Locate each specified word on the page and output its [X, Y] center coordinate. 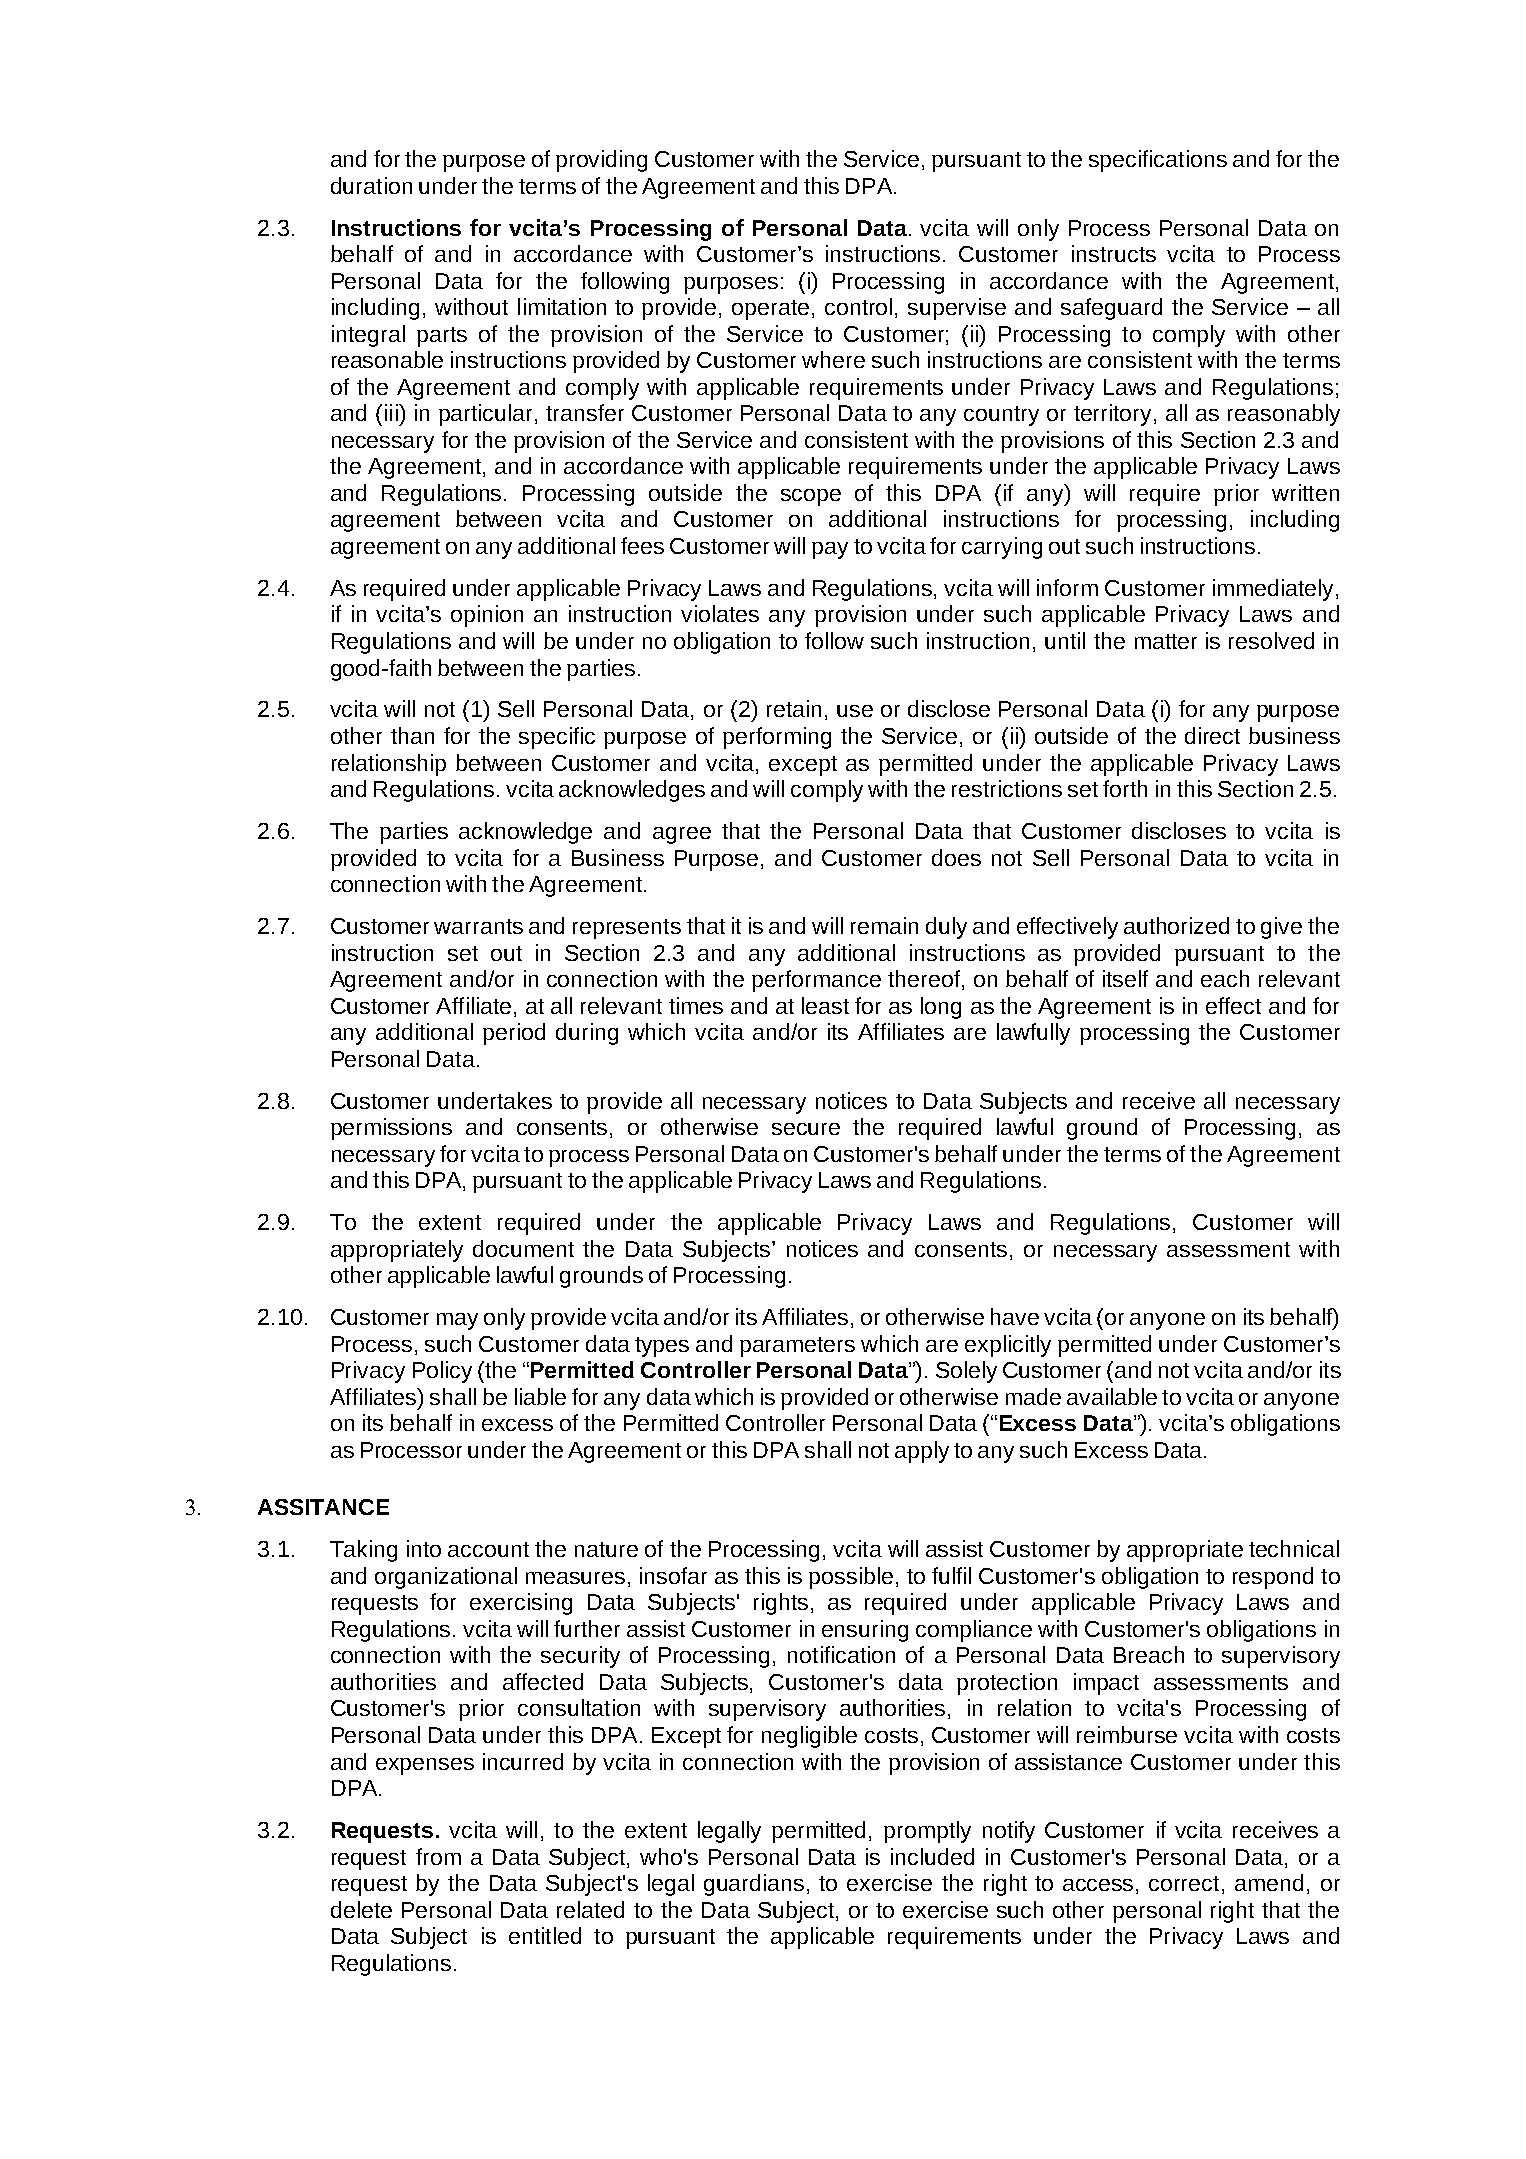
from [438, 1856]
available [1112, 1396]
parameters [797, 1347]
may [457, 1321]
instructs [1114, 253]
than [412, 735]
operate [770, 310]
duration [371, 185]
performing [777, 738]
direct [1212, 735]
